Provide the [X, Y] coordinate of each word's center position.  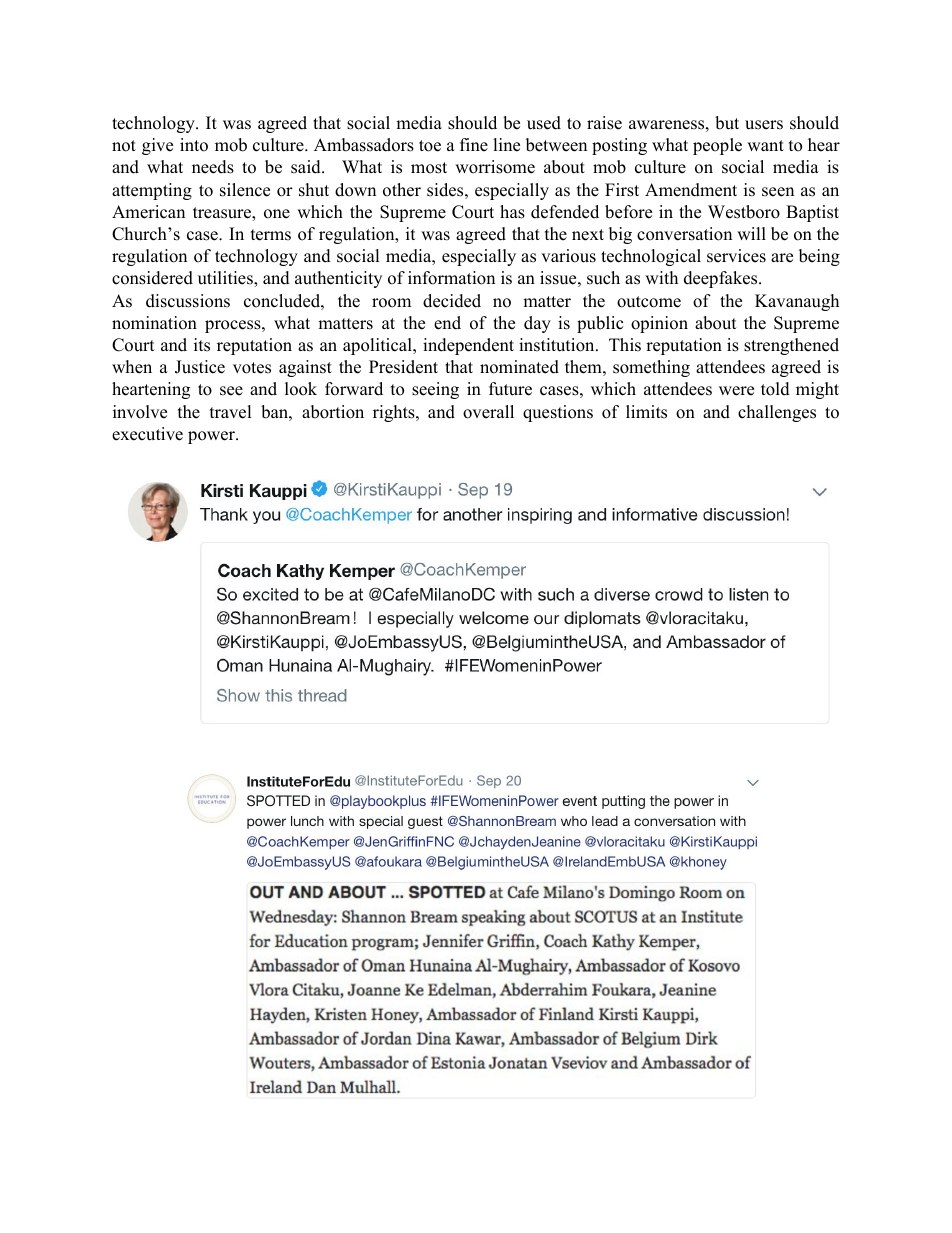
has [512, 212]
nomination [154, 323]
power [212, 437]
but [727, 123]
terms [271, 235]
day [537, 324]
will [751, 233]
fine [474, 145]
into [194, 145]
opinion [659, 324]
